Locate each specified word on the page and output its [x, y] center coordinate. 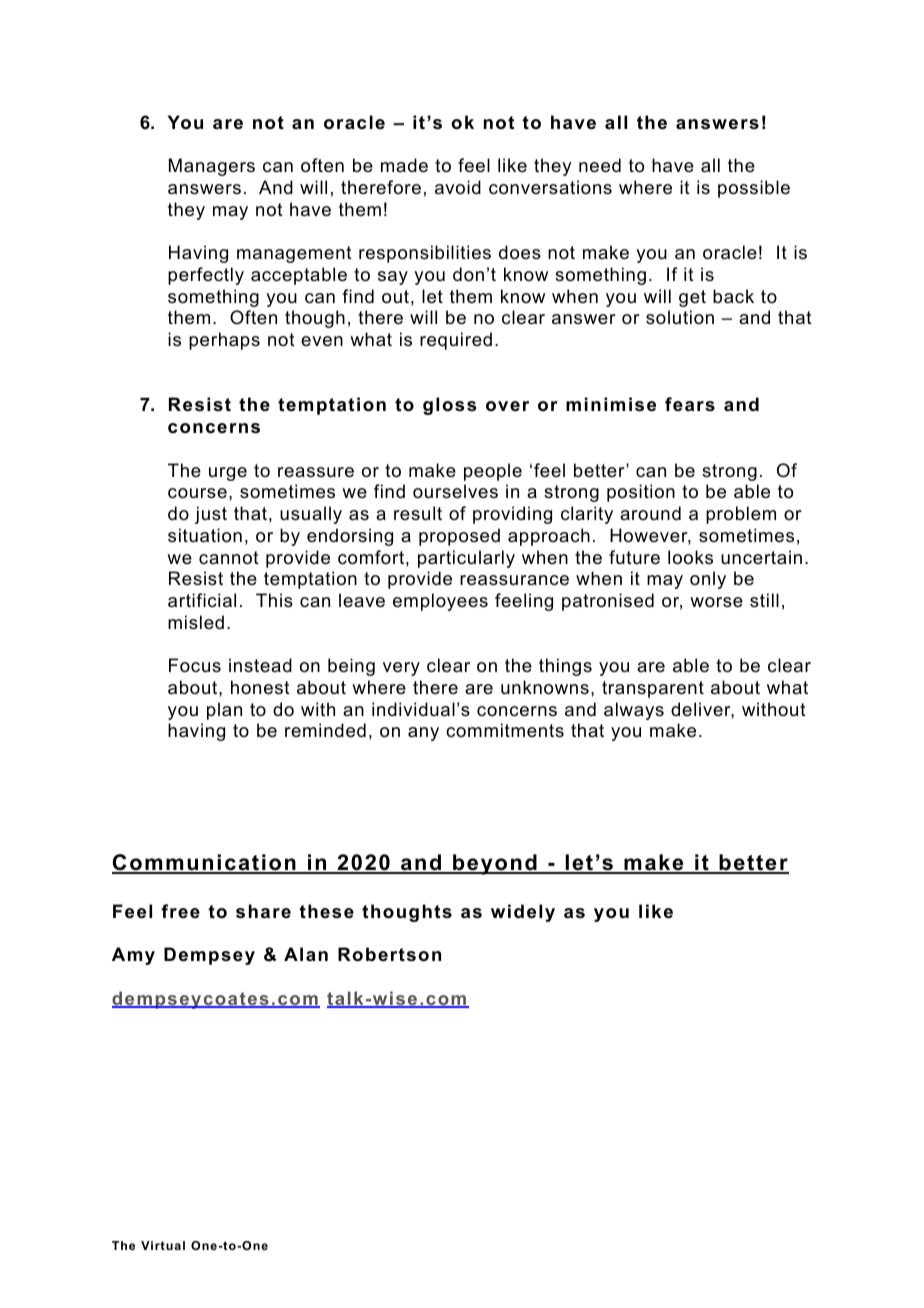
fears [690, 404]
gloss [449, 406]
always [634, 711]
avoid [458, 187]
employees [440, 602]
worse [716, 602]
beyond [495, 864]
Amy [133, 956]
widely [523, 913]
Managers [212, 167]
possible [754, 189]
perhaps [224, 341]
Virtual [163, 1245]
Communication [205, 864]
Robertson [389, 954]
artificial [202, 600]
